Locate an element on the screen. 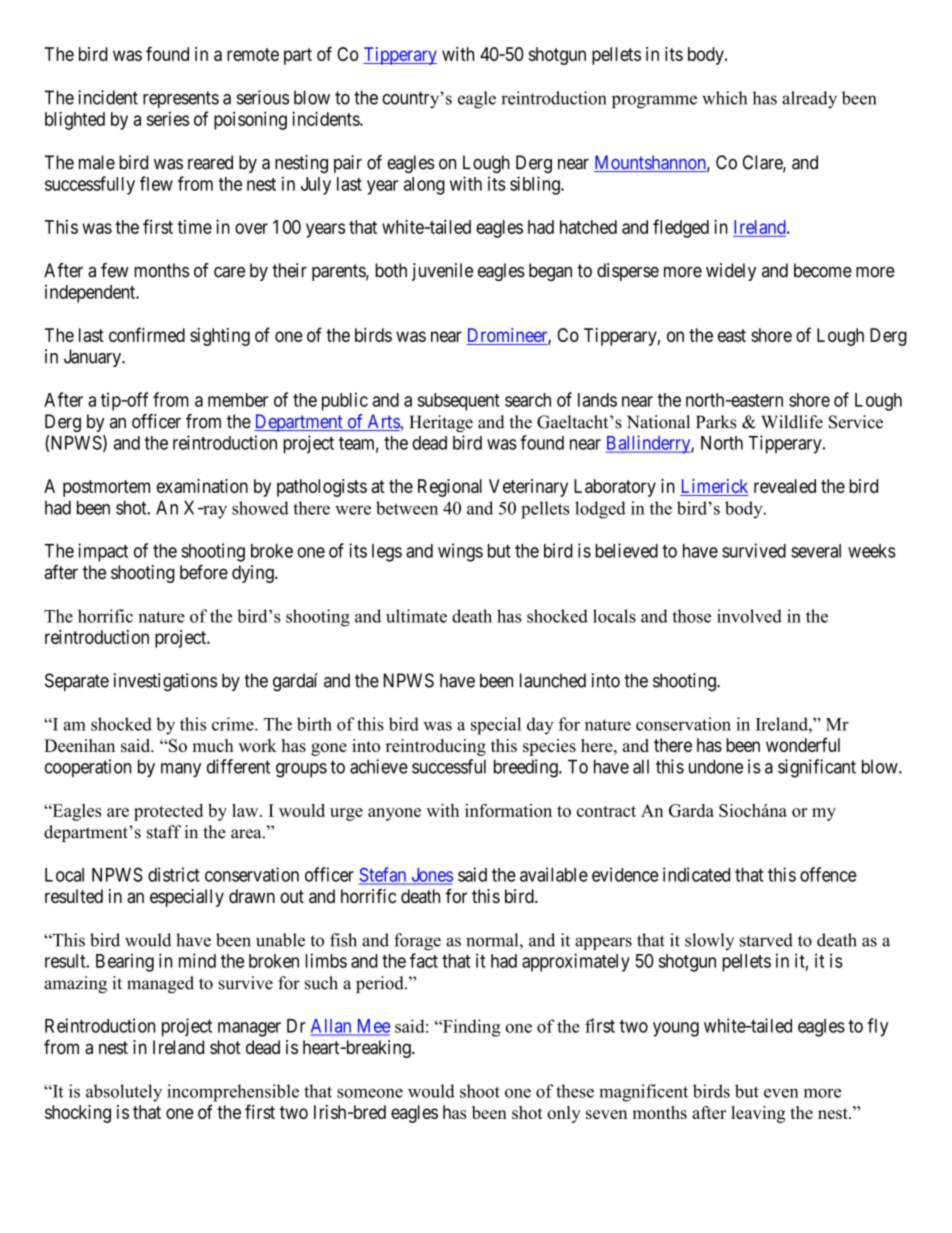  these is located at coordinates (575, 1091).
